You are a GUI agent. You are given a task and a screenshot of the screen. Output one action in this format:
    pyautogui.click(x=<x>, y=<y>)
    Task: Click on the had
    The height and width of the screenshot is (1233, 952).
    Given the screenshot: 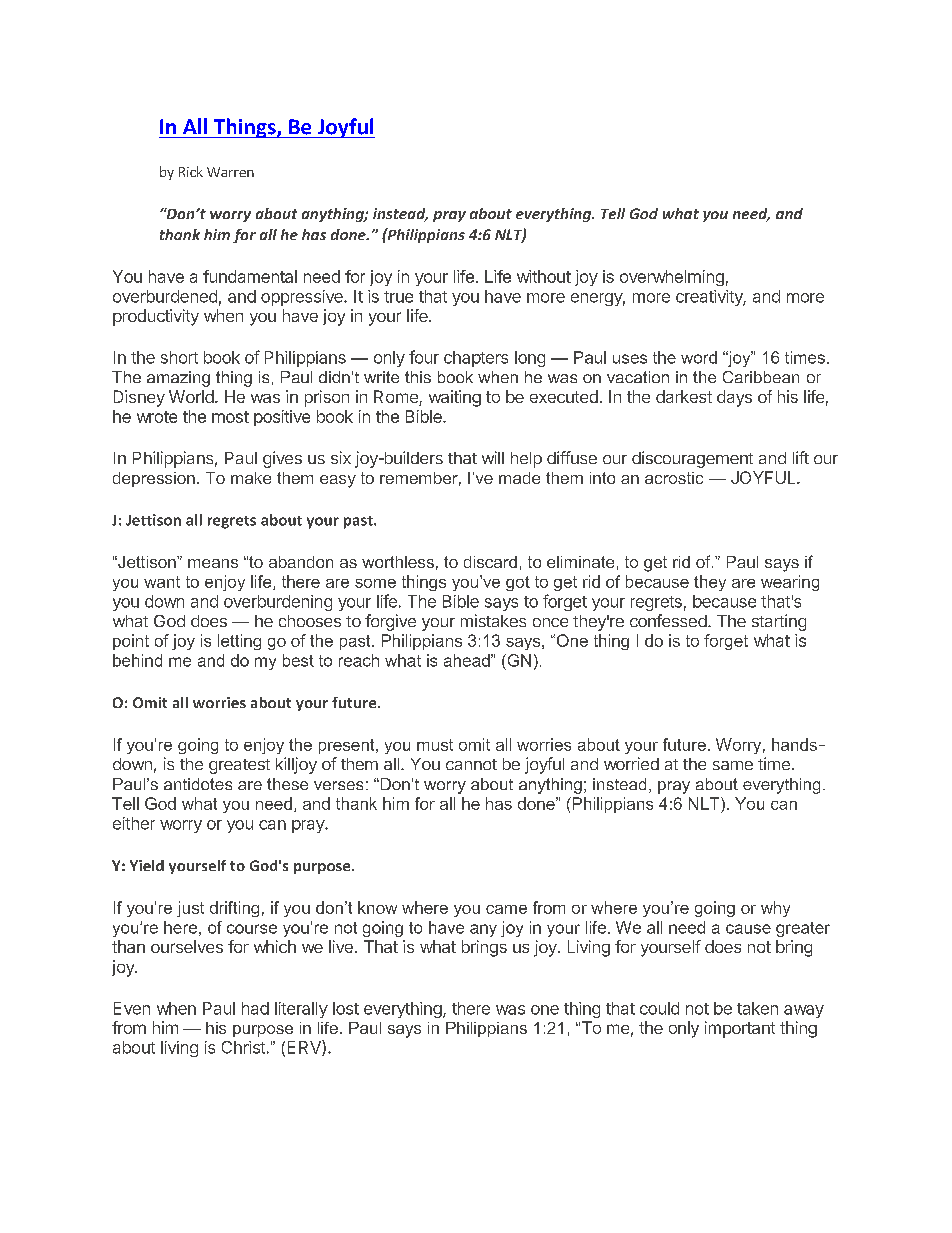 What is the action you would take?
    pyautogui.click(x=255, y=1008)
